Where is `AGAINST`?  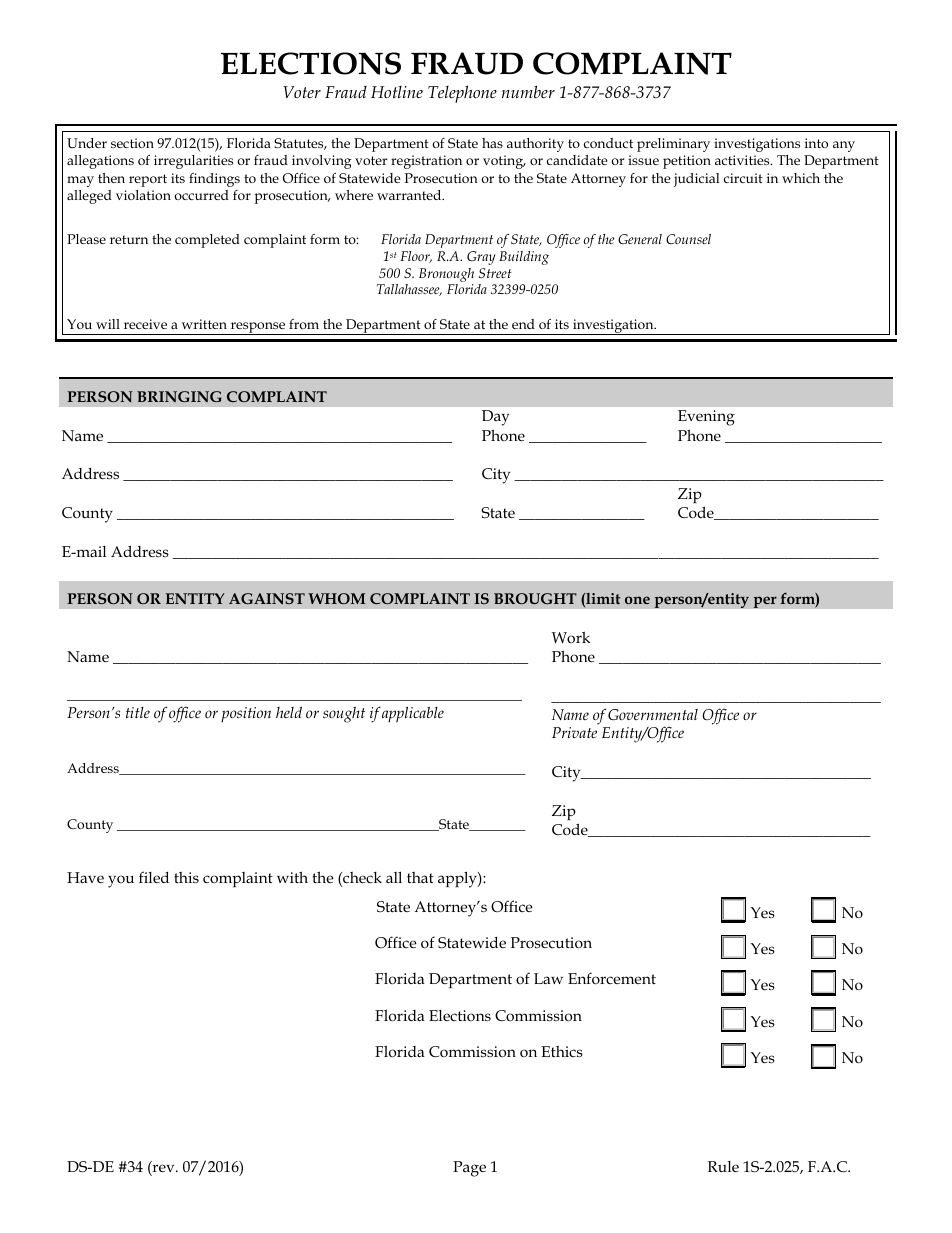
AGAINST is located at coordinates (267, 598).
